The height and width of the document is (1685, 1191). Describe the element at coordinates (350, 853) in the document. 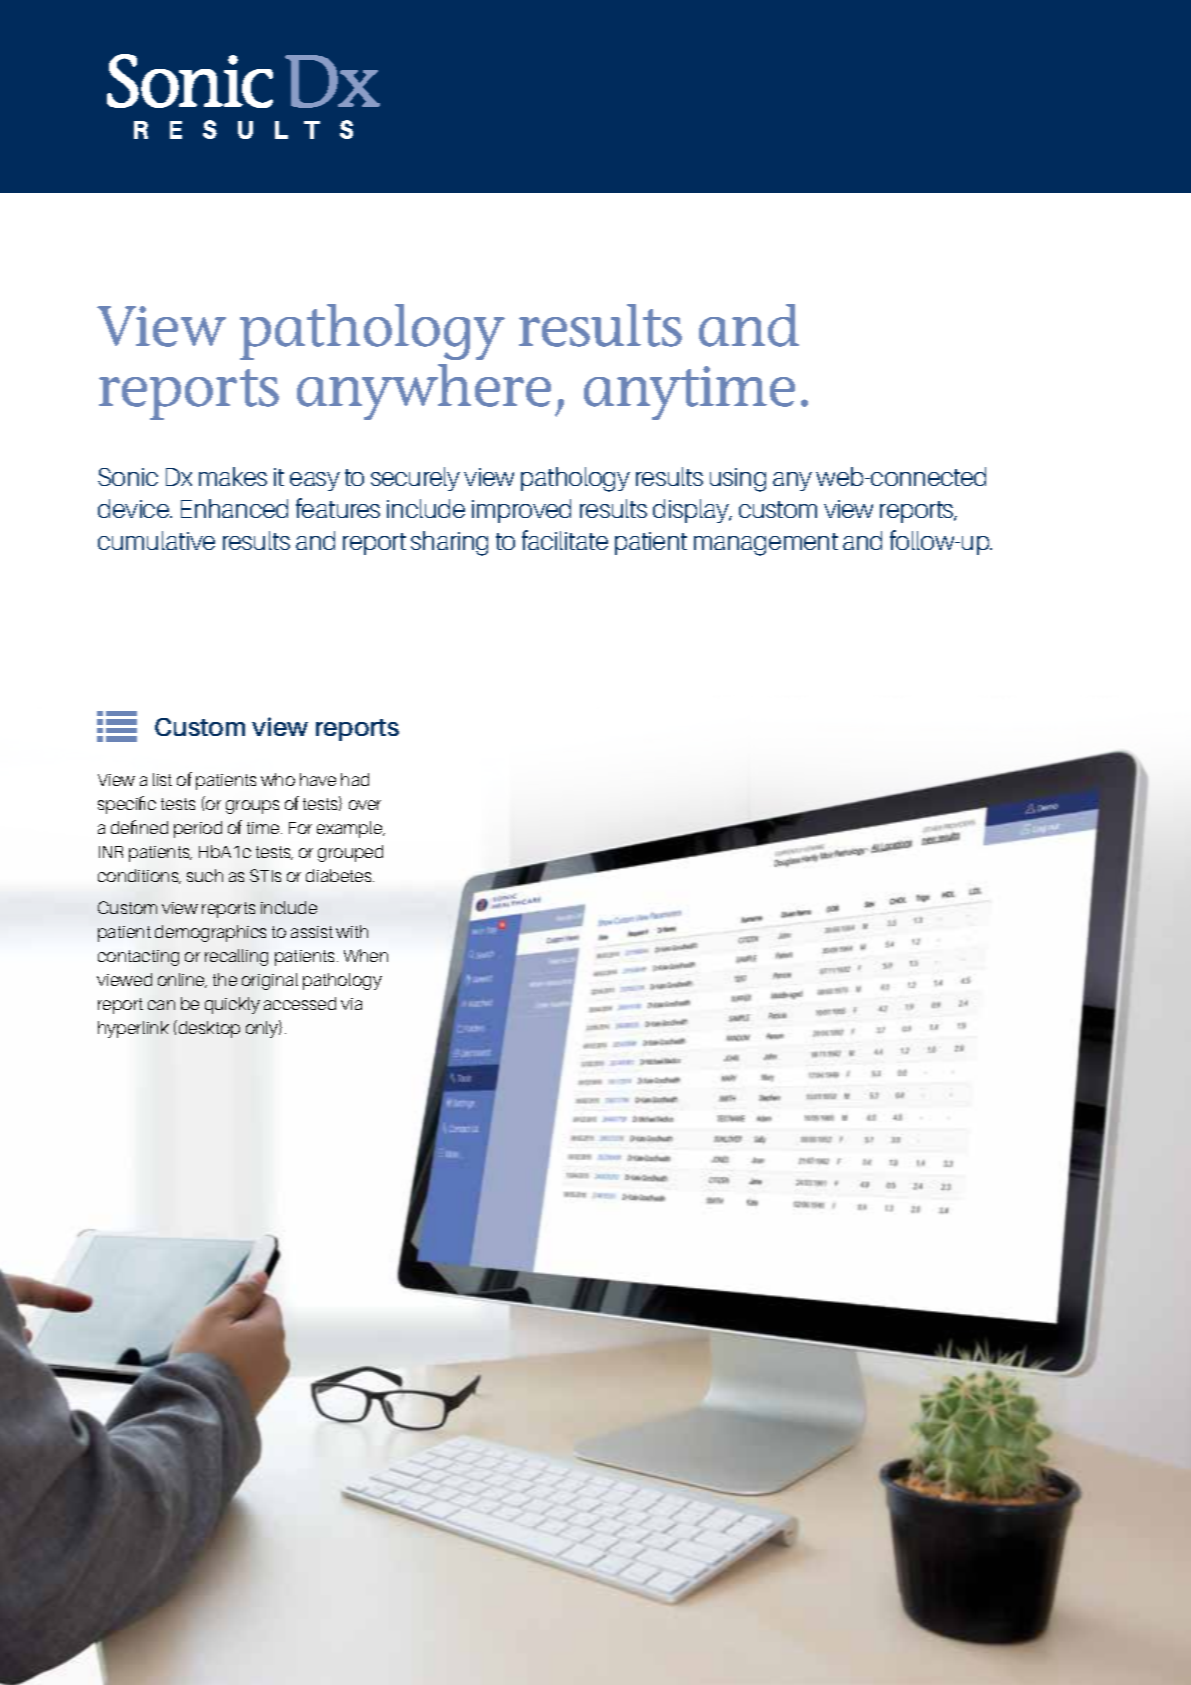

I see `grouped` at that location.
